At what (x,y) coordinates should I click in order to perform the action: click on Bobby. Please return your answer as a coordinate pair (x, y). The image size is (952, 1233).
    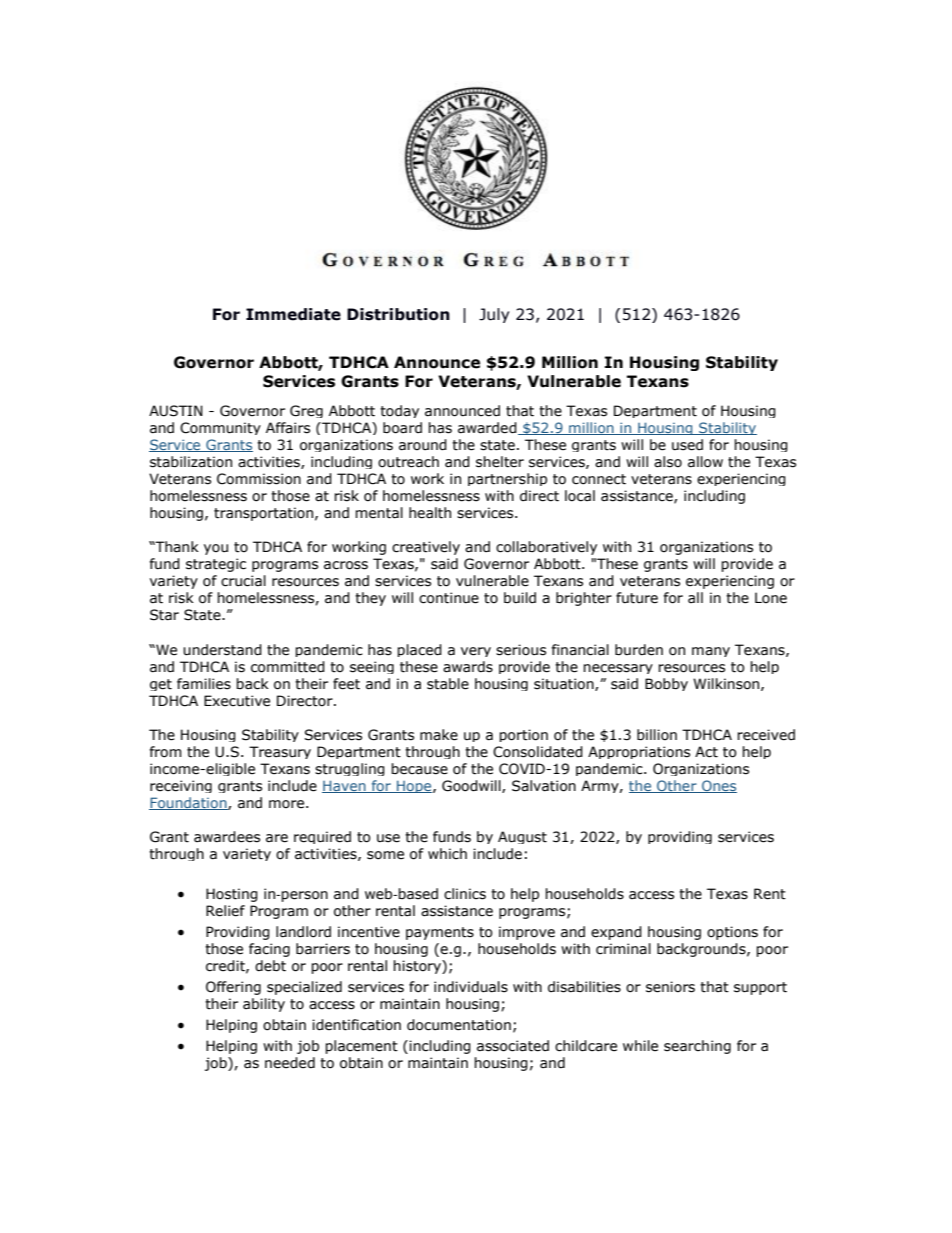
    Looking at the image, I should click on (666, 684).
